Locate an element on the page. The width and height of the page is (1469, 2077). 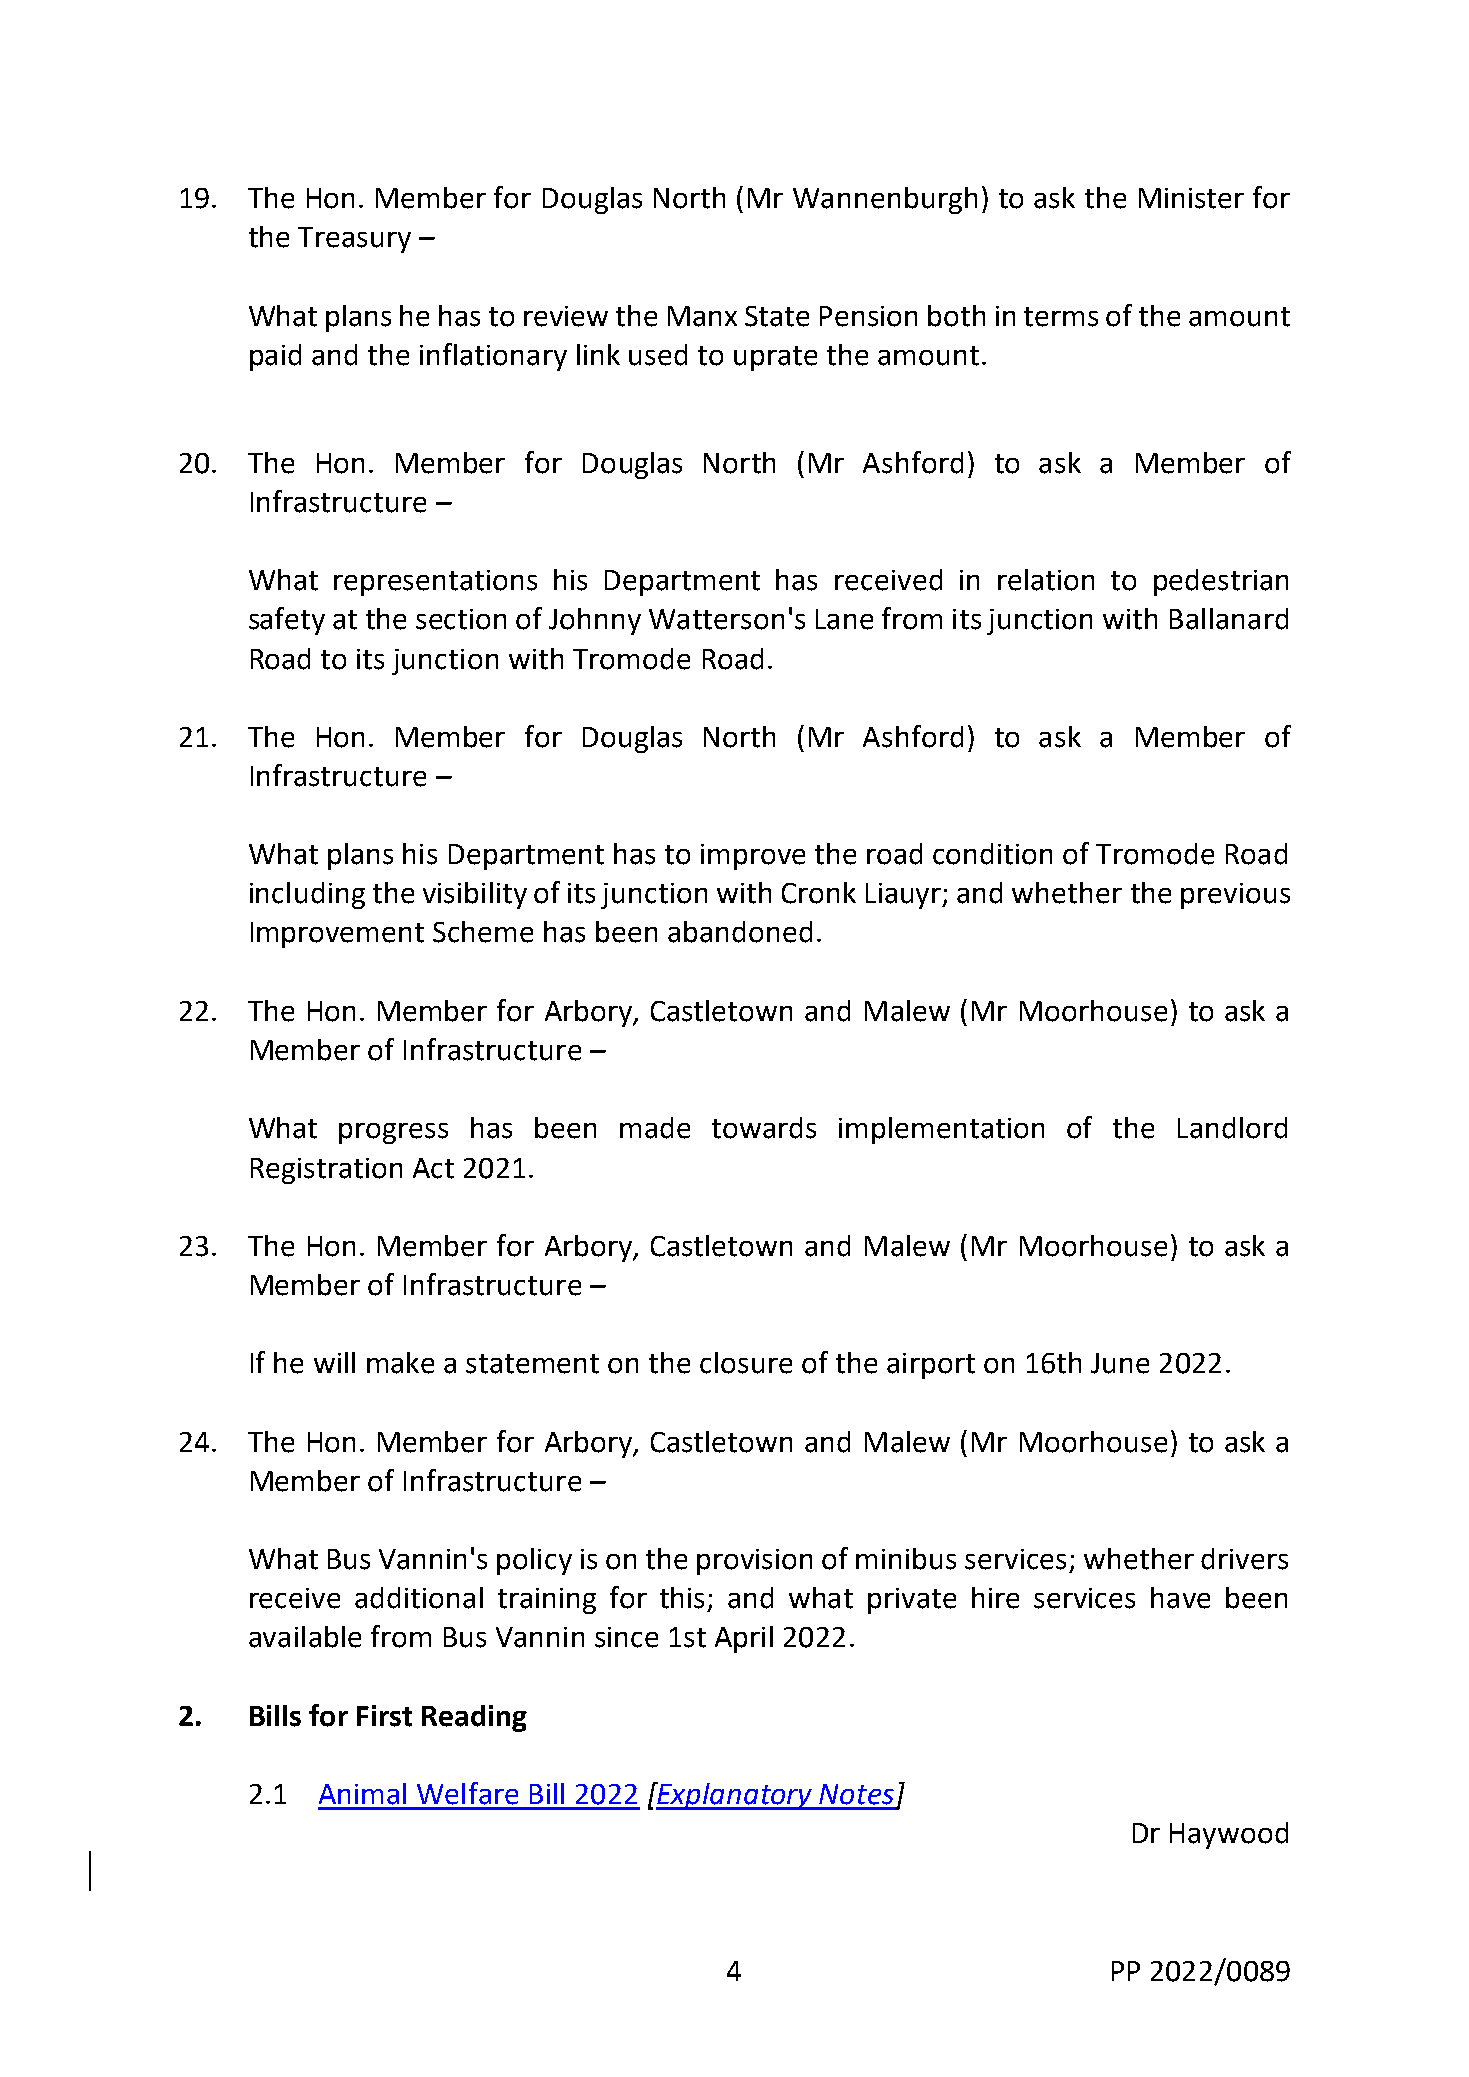
Landlord is located at coordinates (1232, 1128).
